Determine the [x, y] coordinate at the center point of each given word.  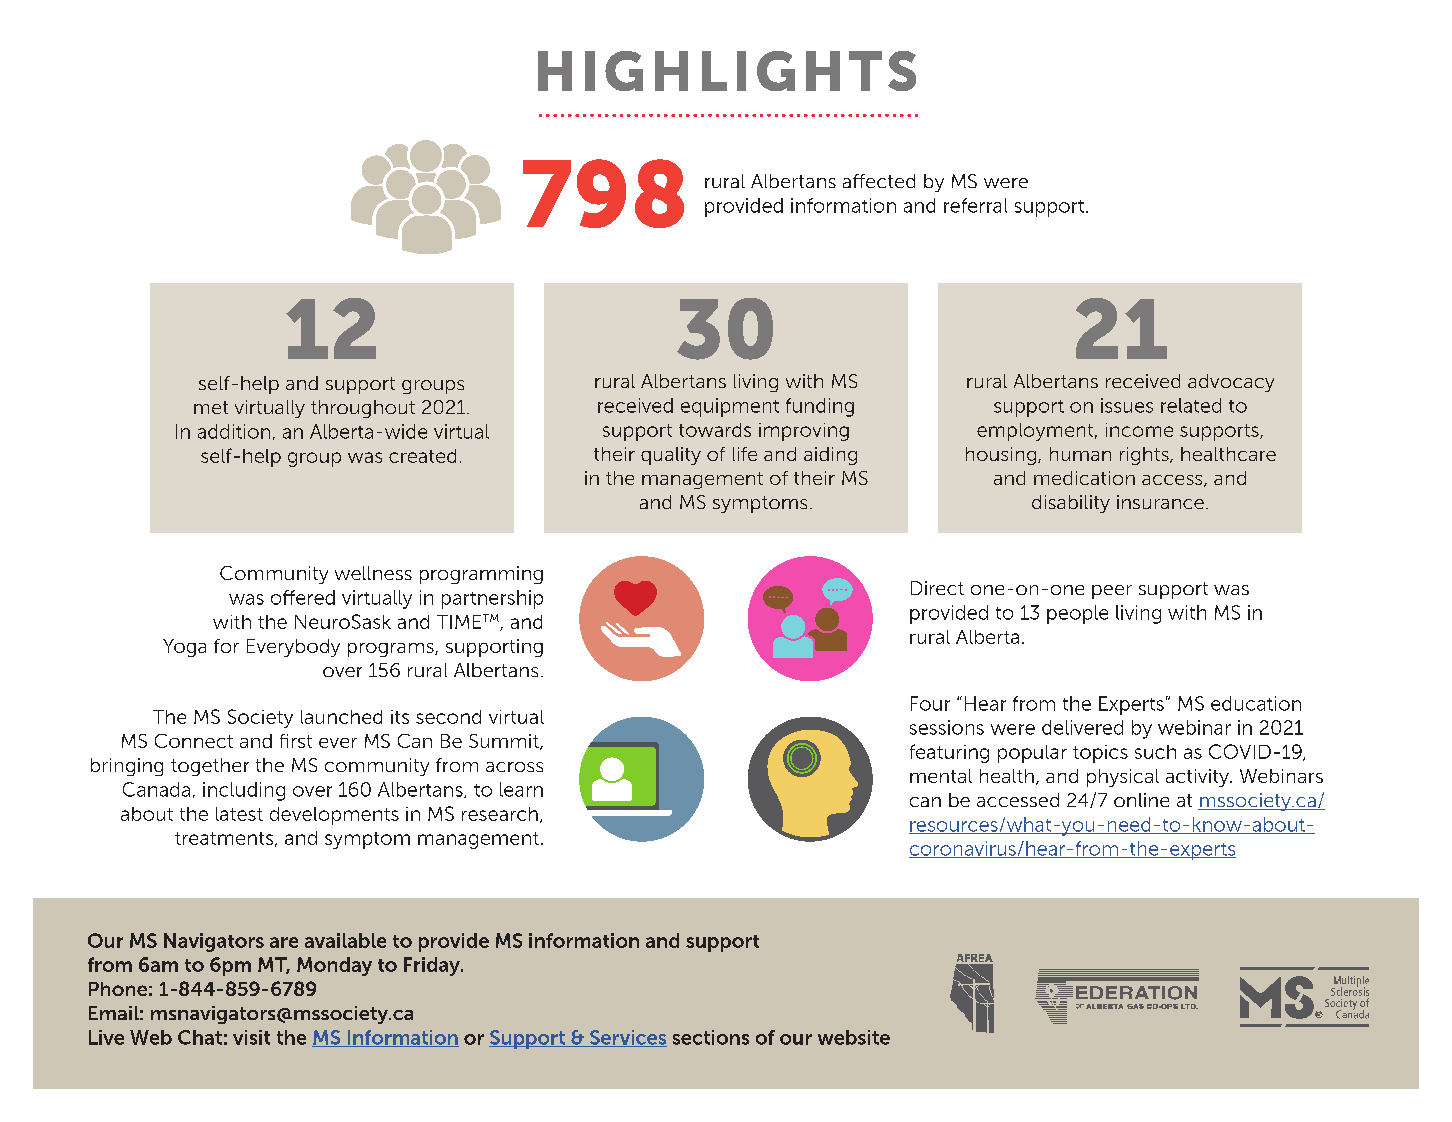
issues [1127, 405]
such [1155, 752]
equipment [730, 407]
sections [711, 1037]
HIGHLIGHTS [727, 71]
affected [879, 181]
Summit [505, 742]
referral [975, 205]
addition [234, 431]
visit [251, 1037]
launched [341, 717]
